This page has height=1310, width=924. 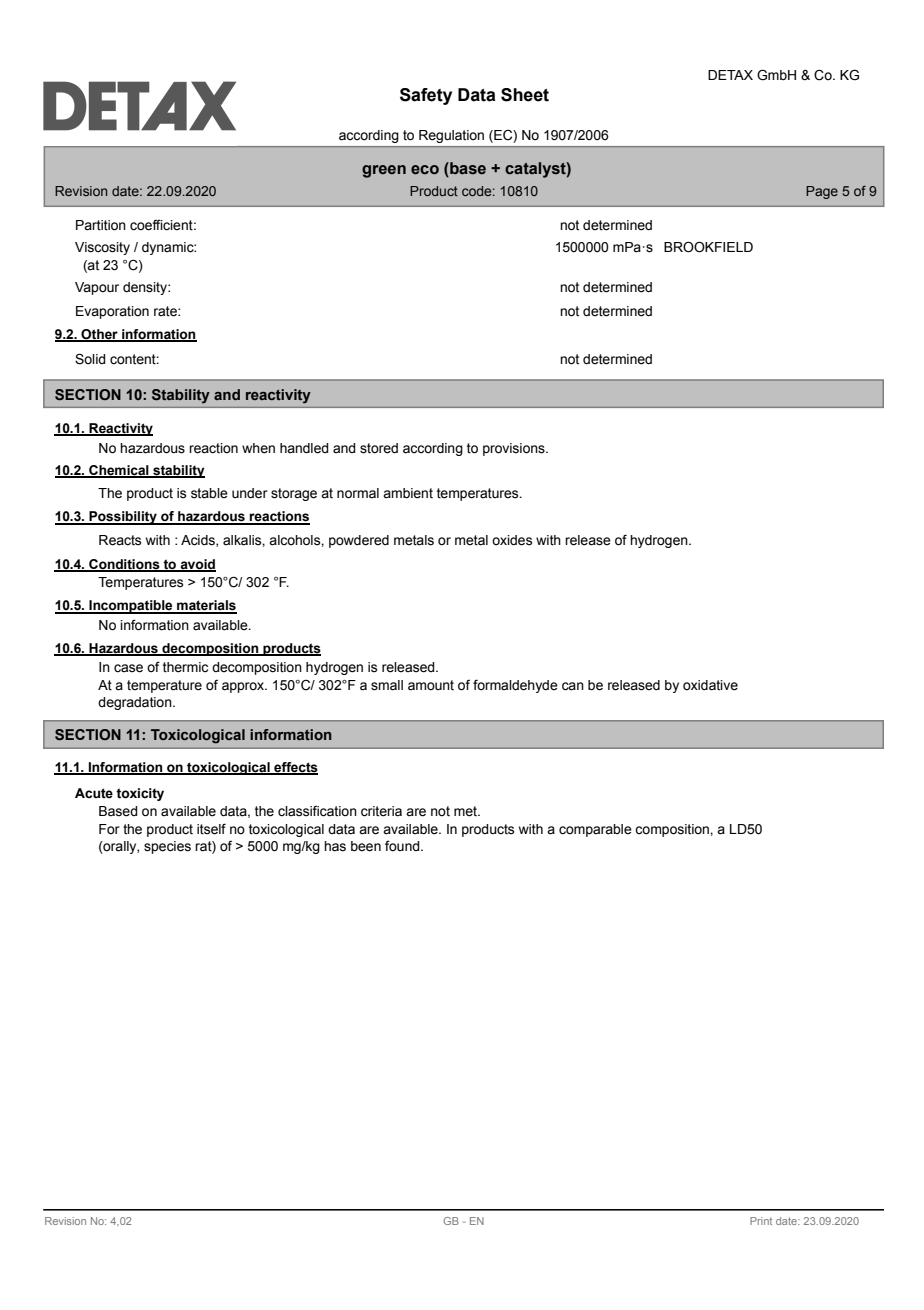 I want to click on Regulation, so click(x=451, y=136).
